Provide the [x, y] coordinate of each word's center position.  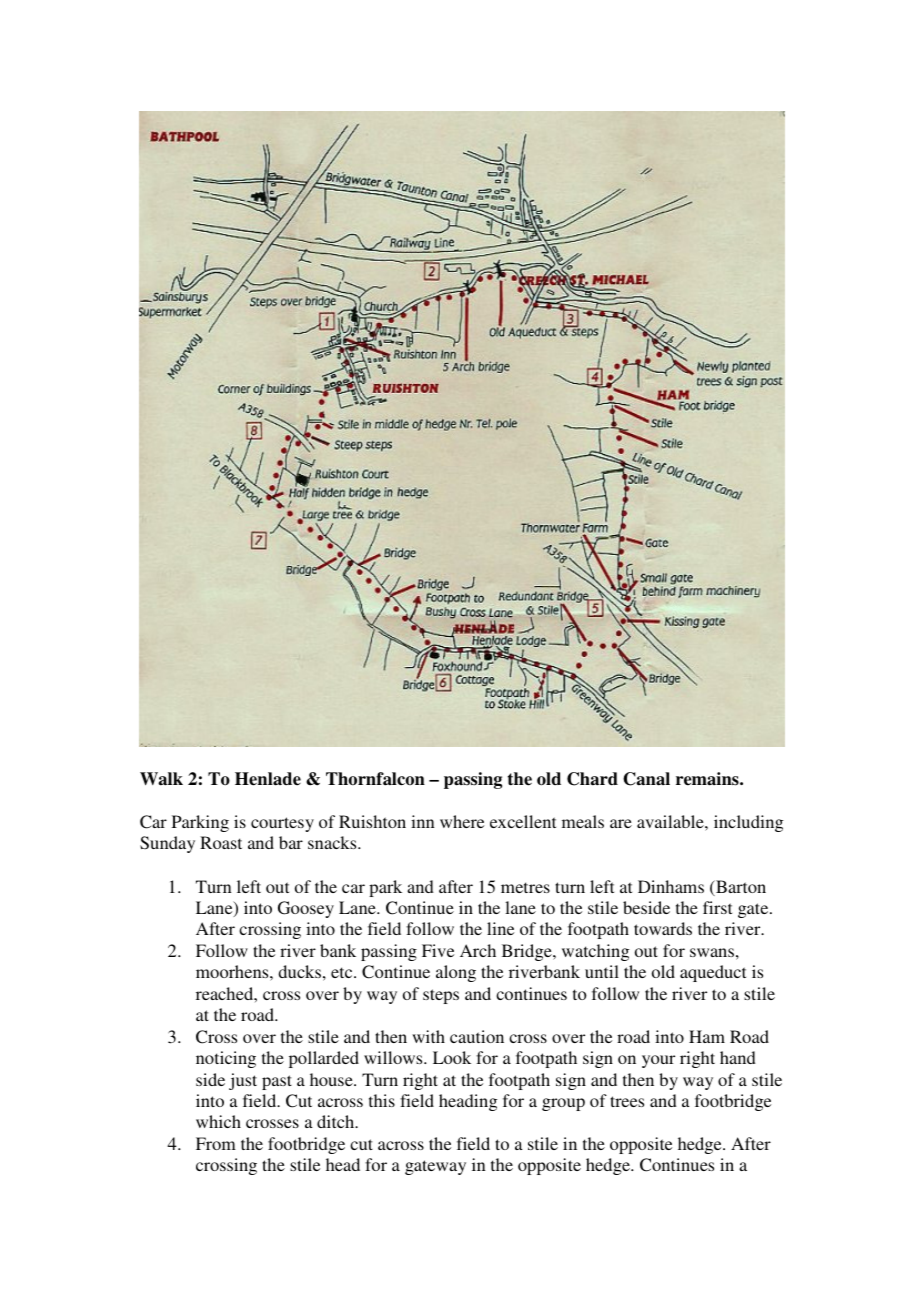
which [218, 1121]
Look [452, 1057]
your [658, 1061]
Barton [740, 888]
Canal [646, 779]
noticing [226, 1059]
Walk [161, 779]
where [462, 821]
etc [343, 972]
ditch [337, 1121]
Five [438, 950]
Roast [221, 842]
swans [712, 952]
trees [627, 1101]
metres [525, 887]
